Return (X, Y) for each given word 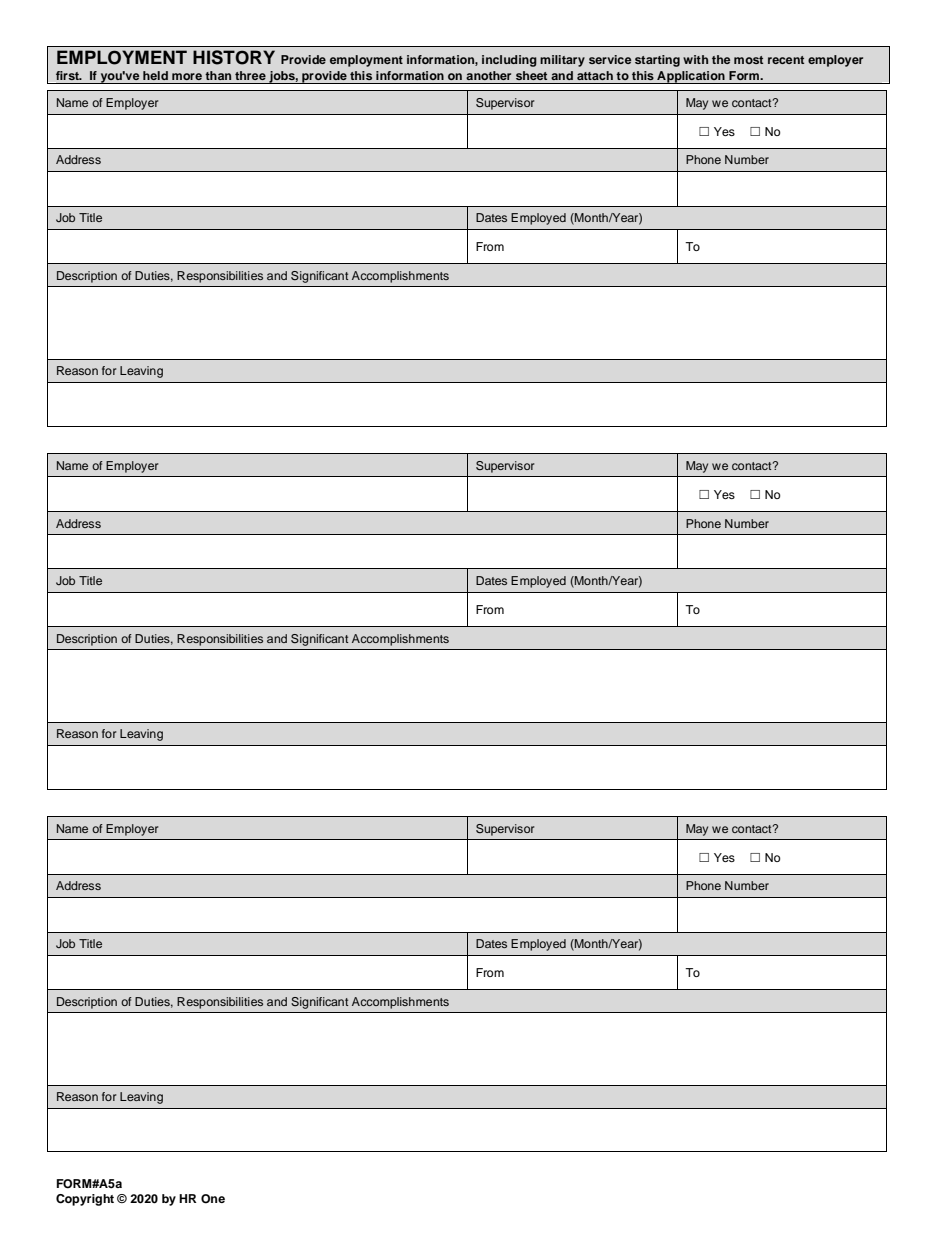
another (488, 75)
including (509, 61)
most (748, 60)
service (610, 59)
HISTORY (234, 57)
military (562, 61)
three (250, 75)
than (218, 75)
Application (691, 77)
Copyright (85, 1200)
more (187, 76)
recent (786, 60)
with (695, 59)
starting (657, 61)
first (68, 75)
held (155, 75)
